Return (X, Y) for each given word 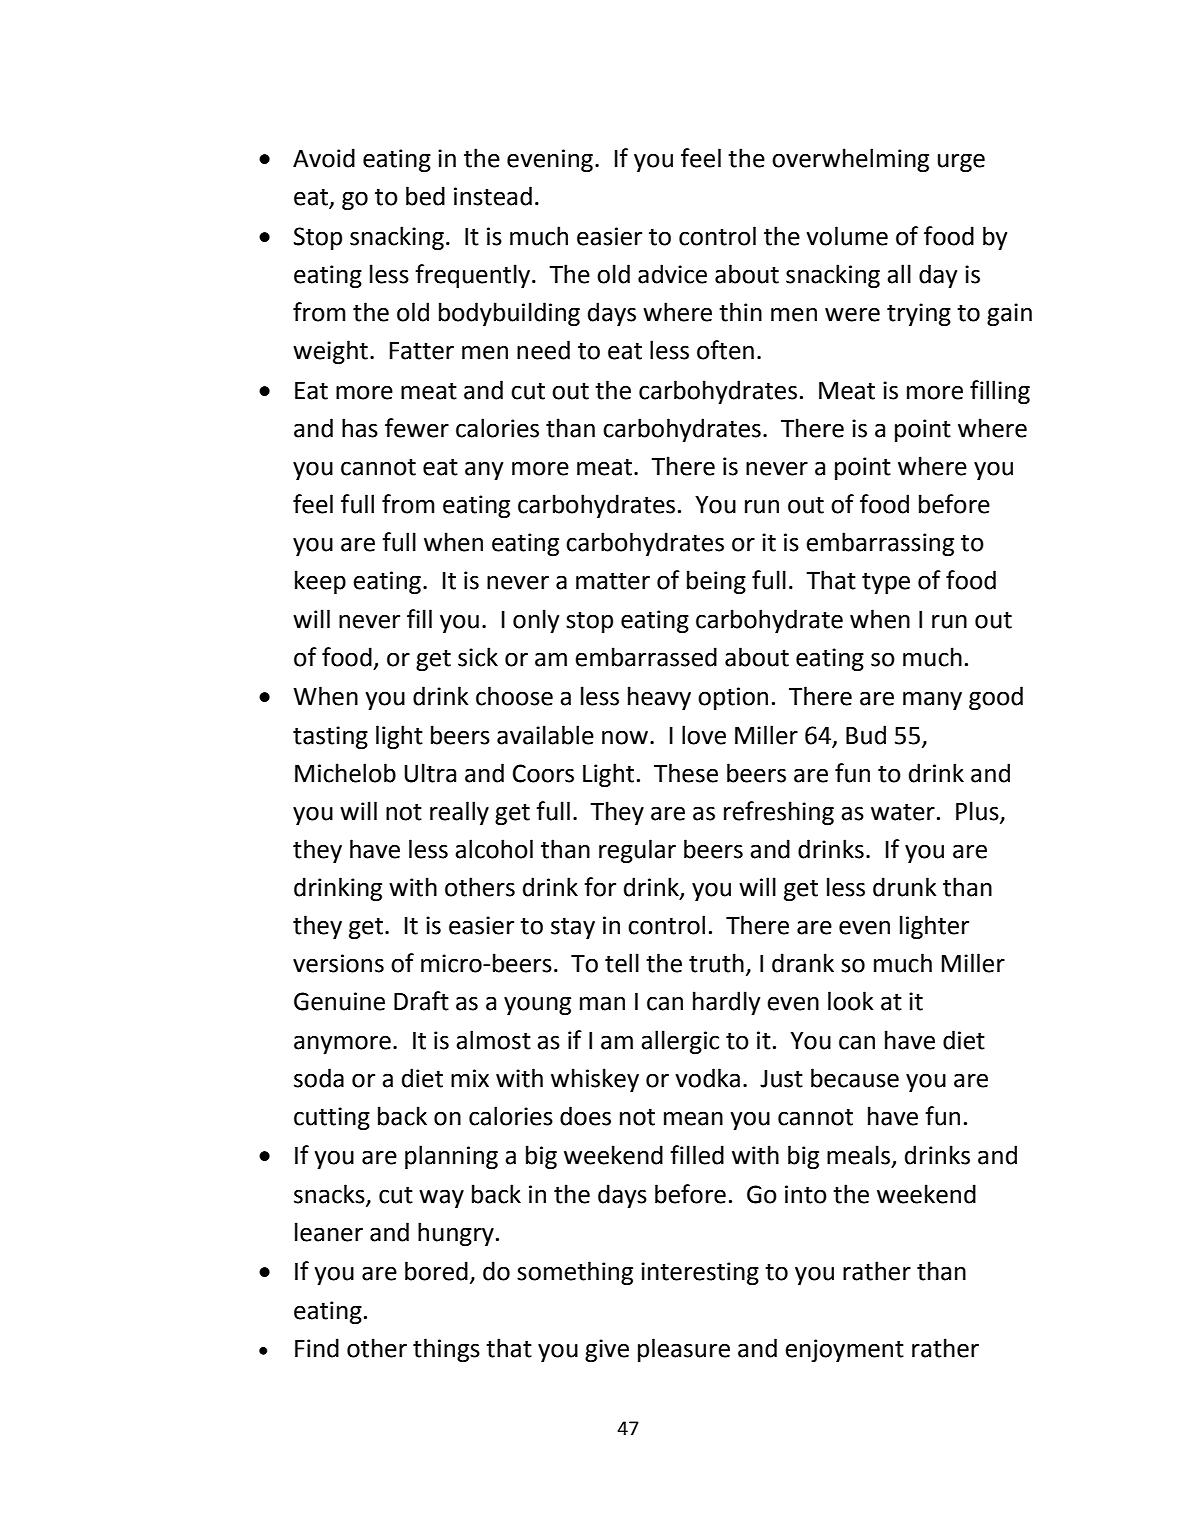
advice (672, 274)
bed (425, 196)
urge (961, 162)
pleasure (684, 1350)
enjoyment (844, 1350)
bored (436, 1271)
